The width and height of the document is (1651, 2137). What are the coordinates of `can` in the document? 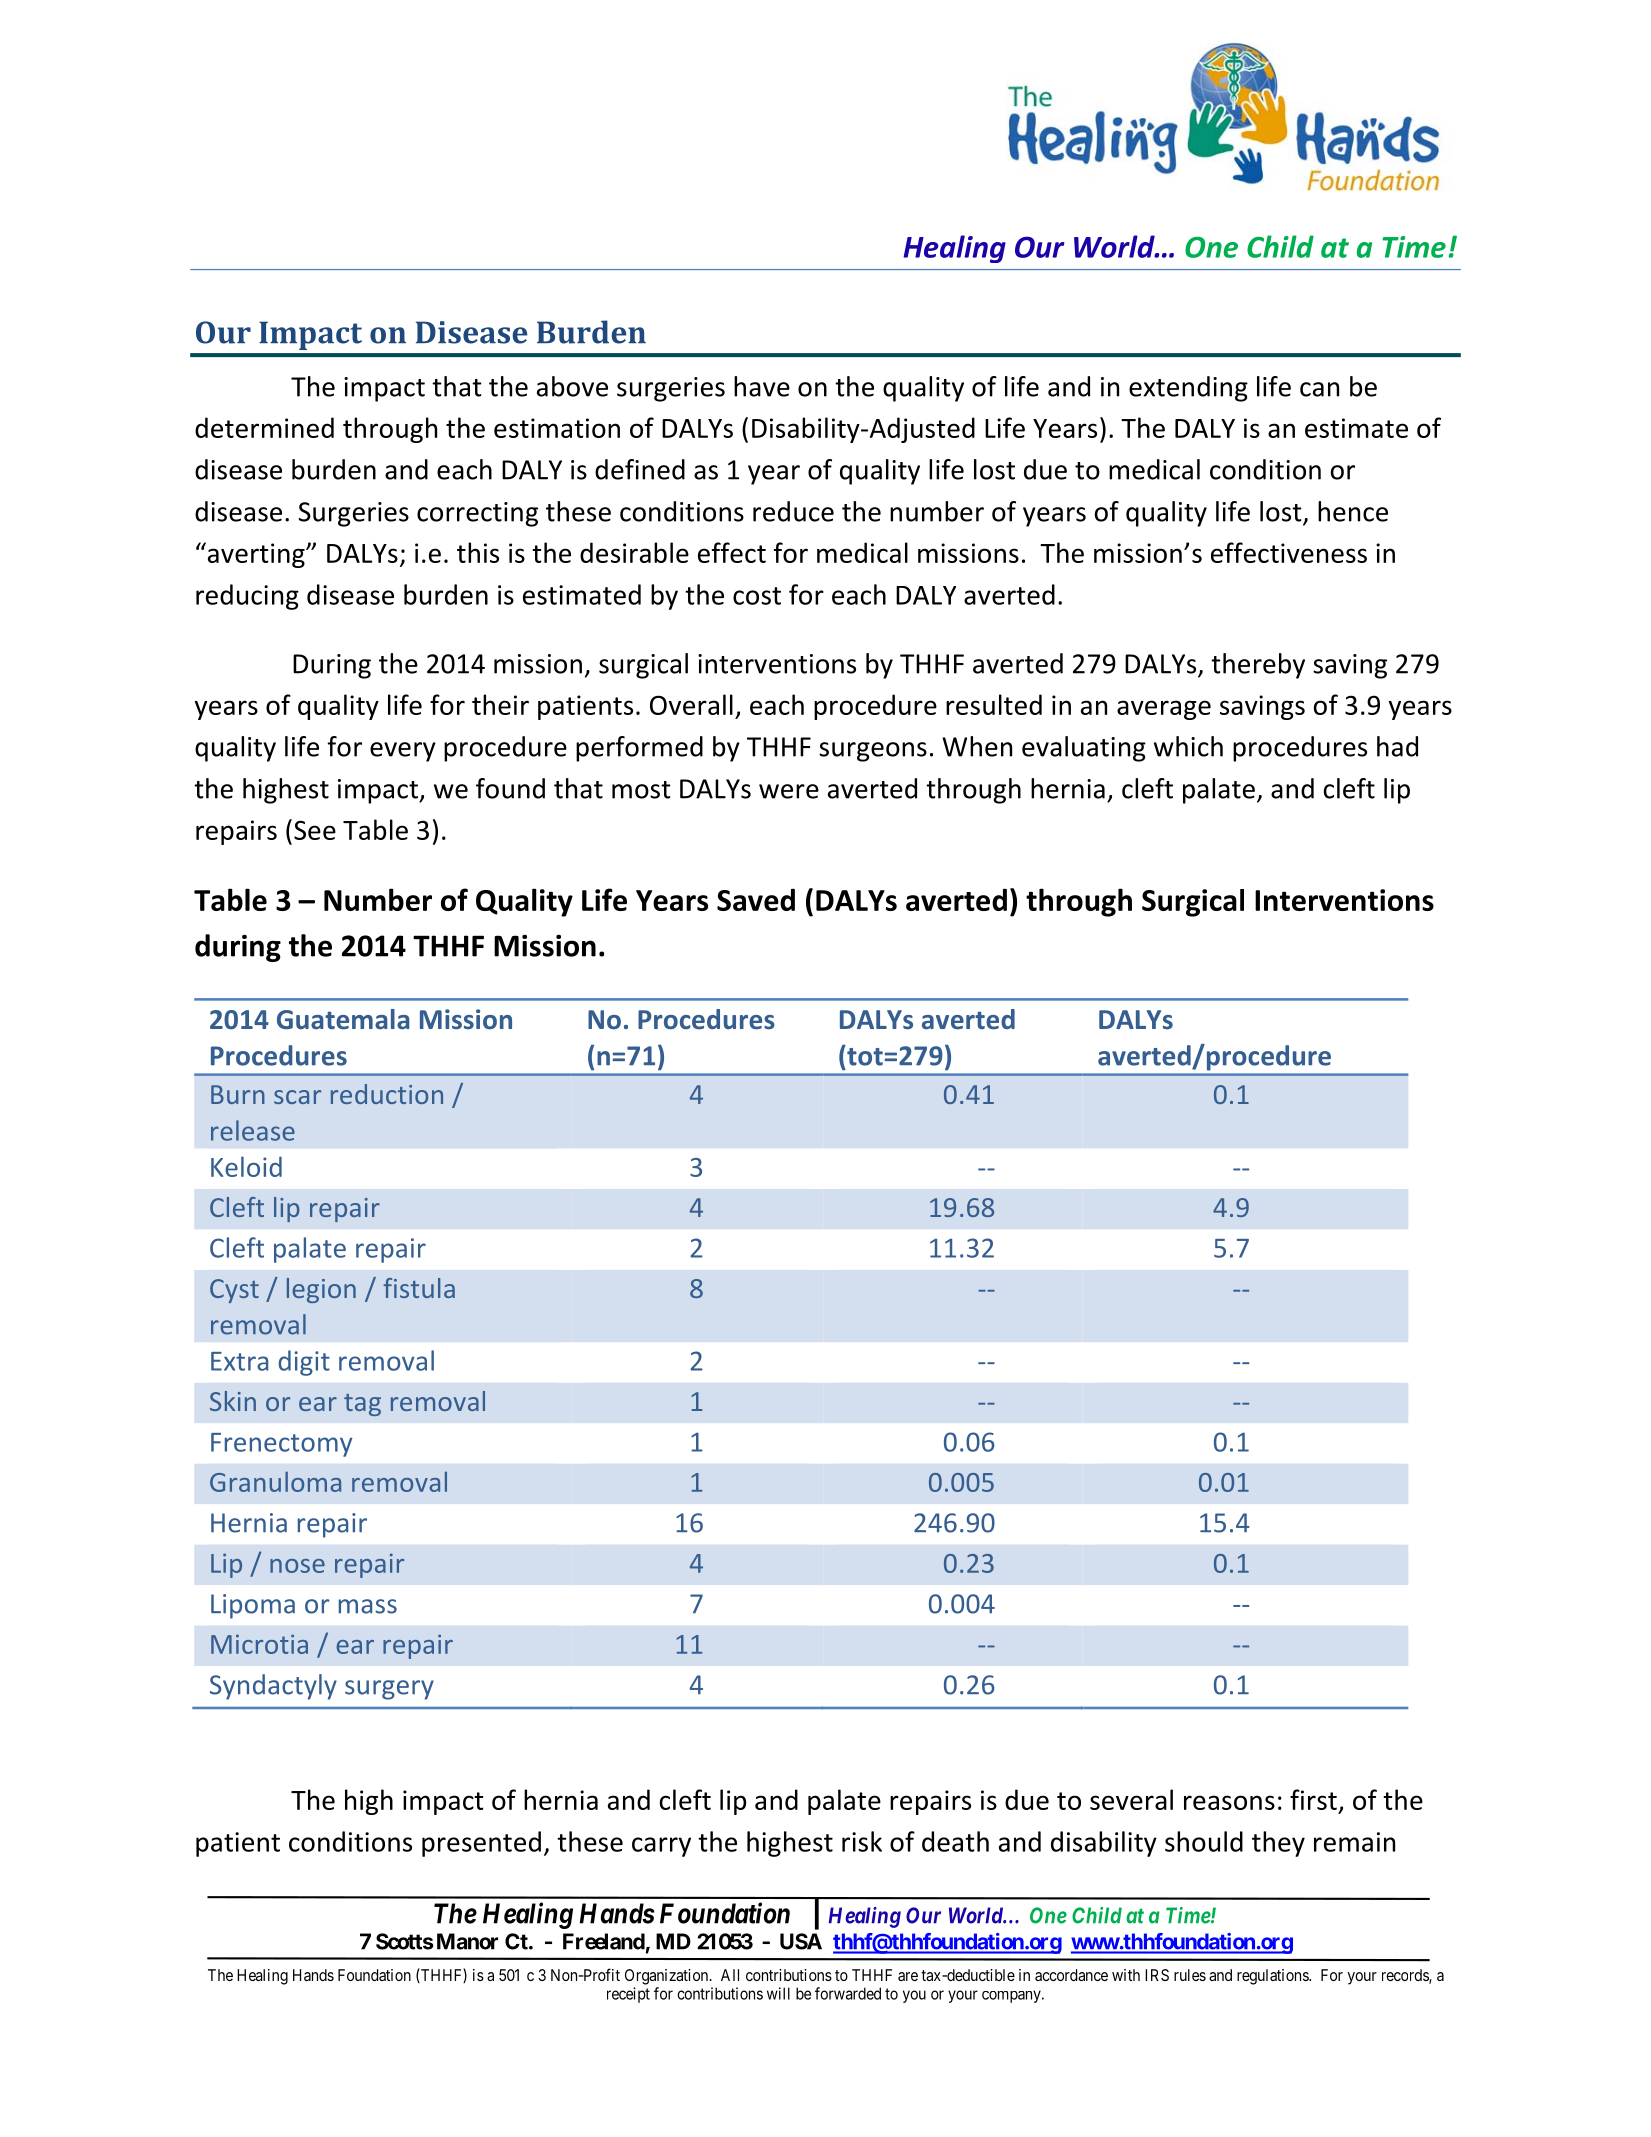 It's located at (1319, 389).
